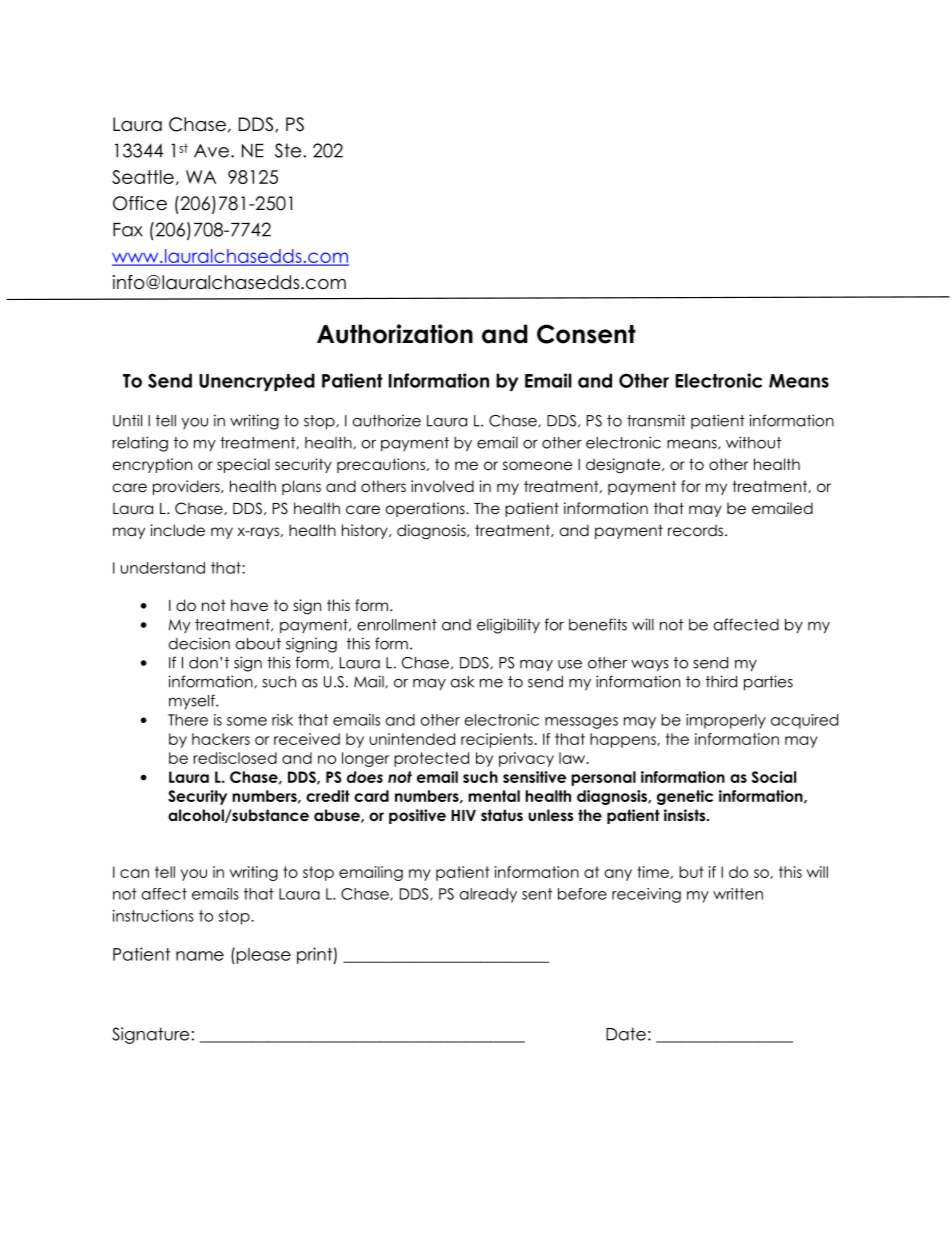 Image resolution: width=952 pixels, height=1233 pixels. What do you see at coordinates (243, 465) in the image?
I see `special` at bounding box center [243, 465].
